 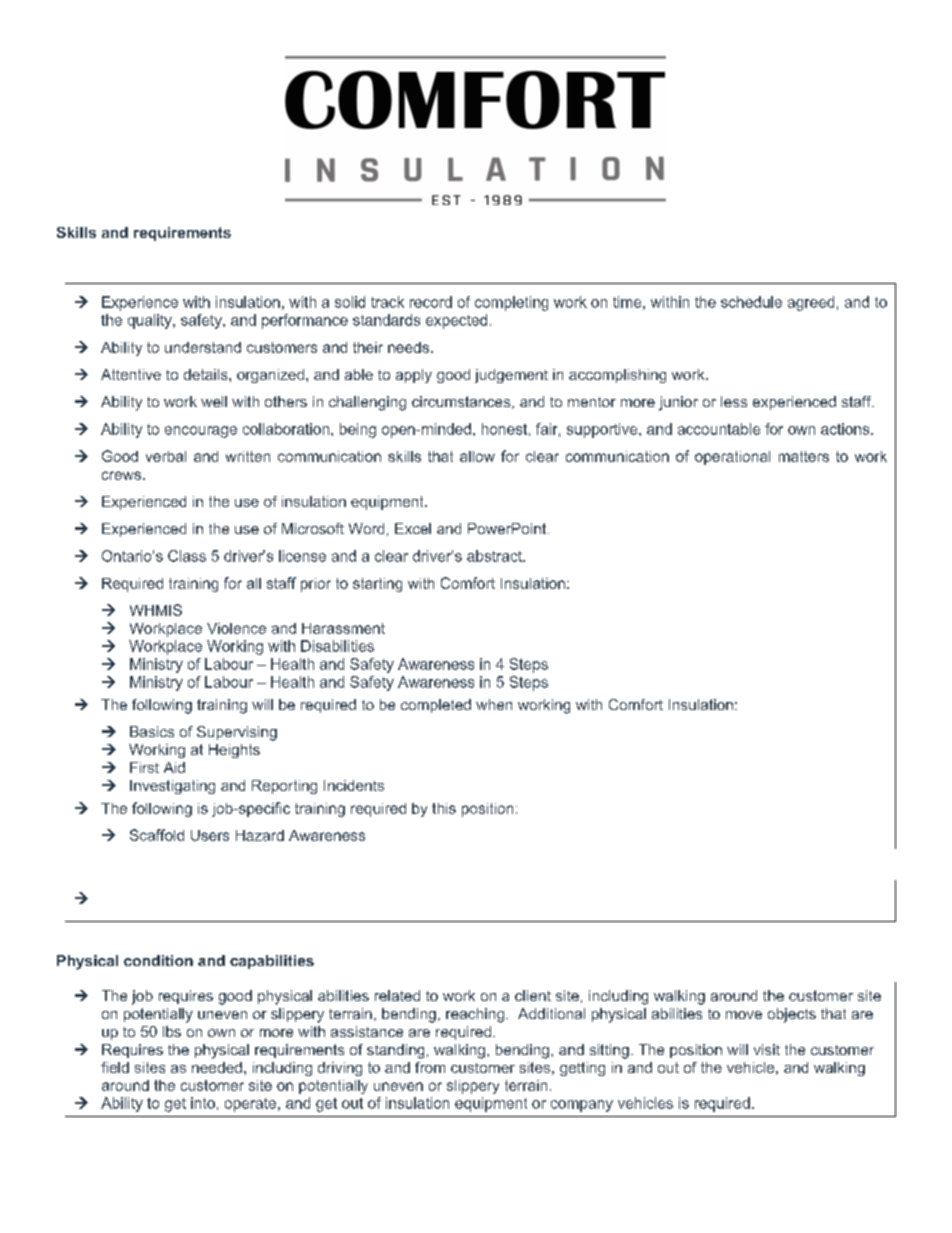 I want to click on from, so click(x=430, y=1067).
